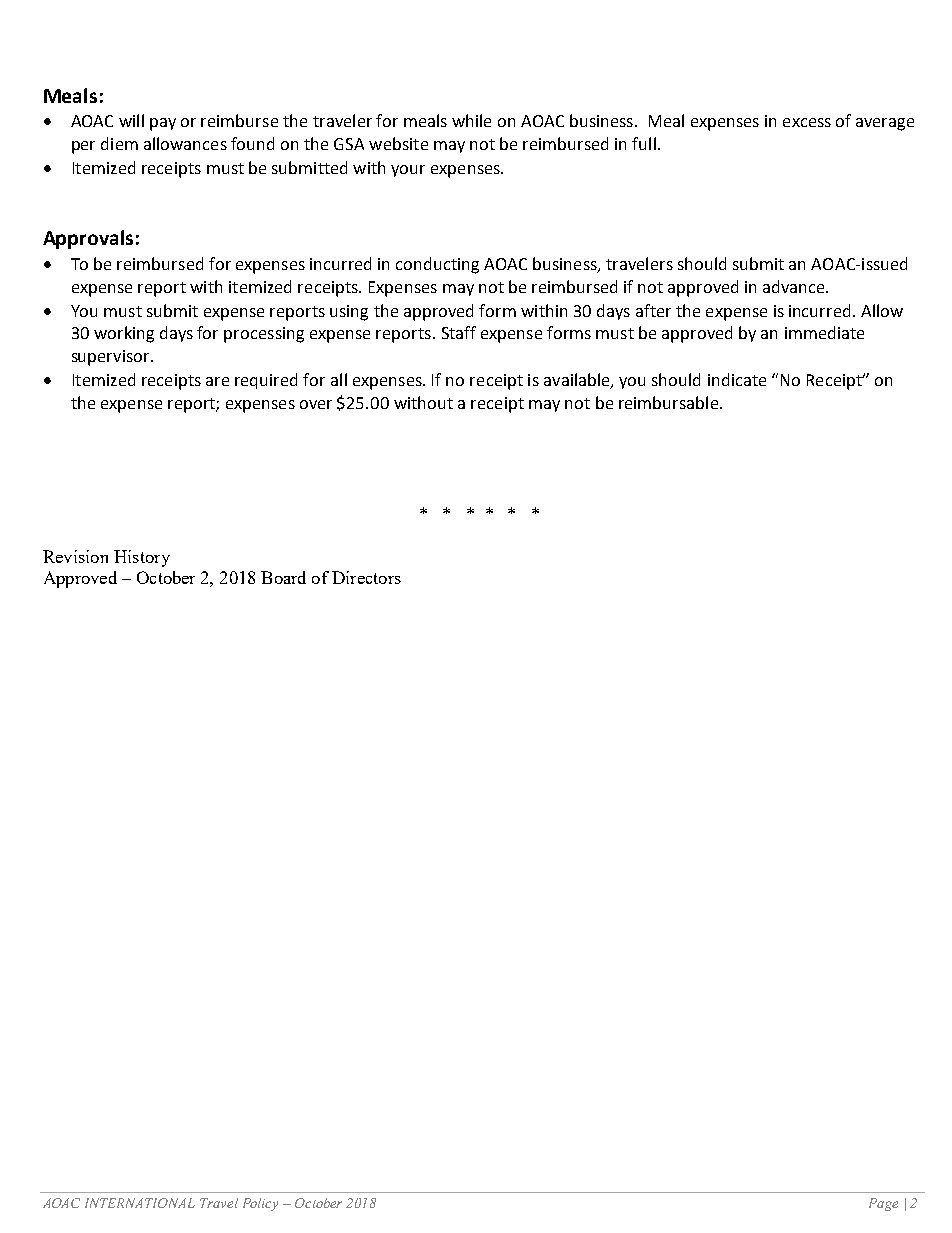 This screenshot has width=952, height=1233. What do you see at coordinates (459, 332) in the screenshot?
I see `Staff` at bounding box center [459, 332].
